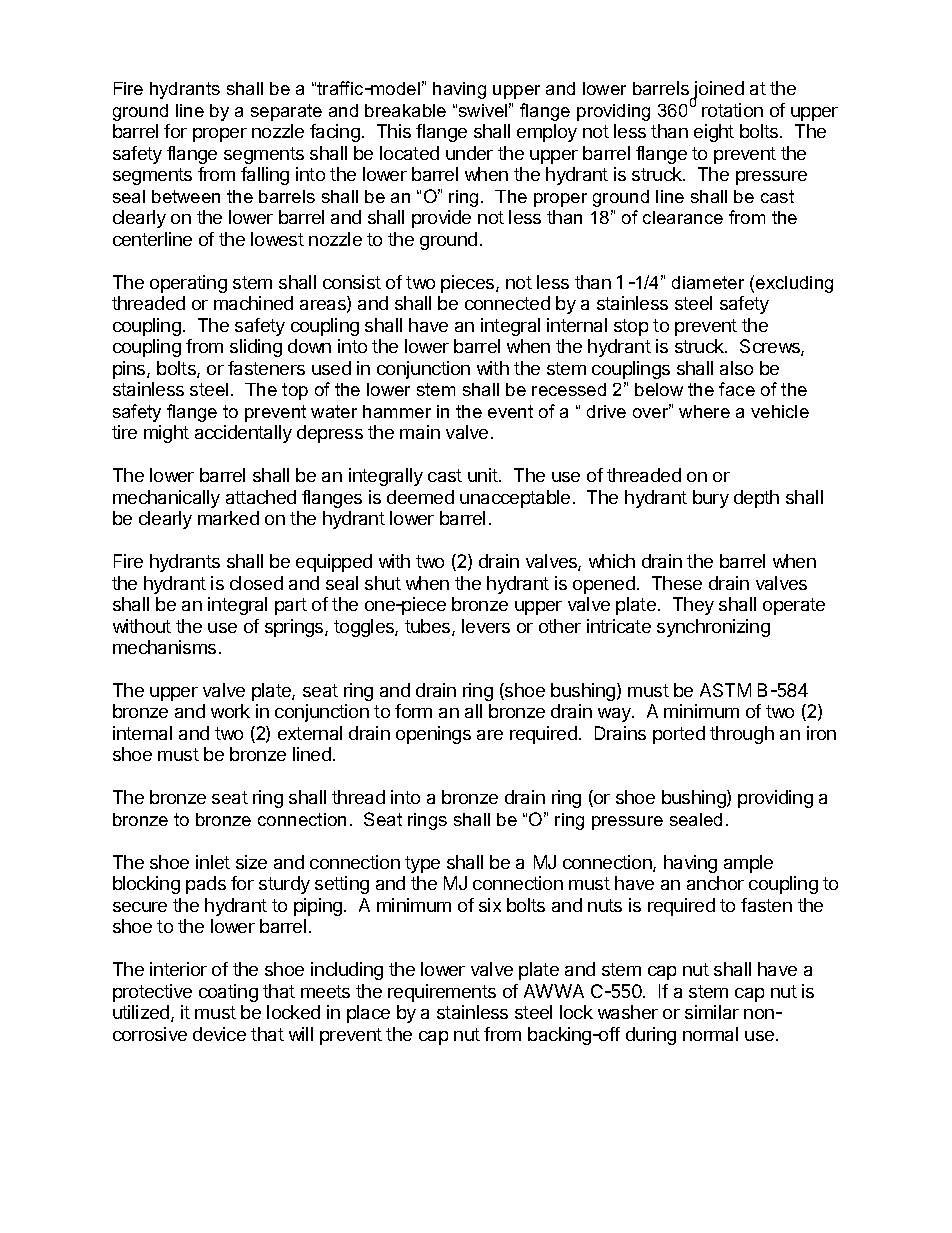  Describe the element at coordinates (469, 153) in the image. I see `under` at that location.
